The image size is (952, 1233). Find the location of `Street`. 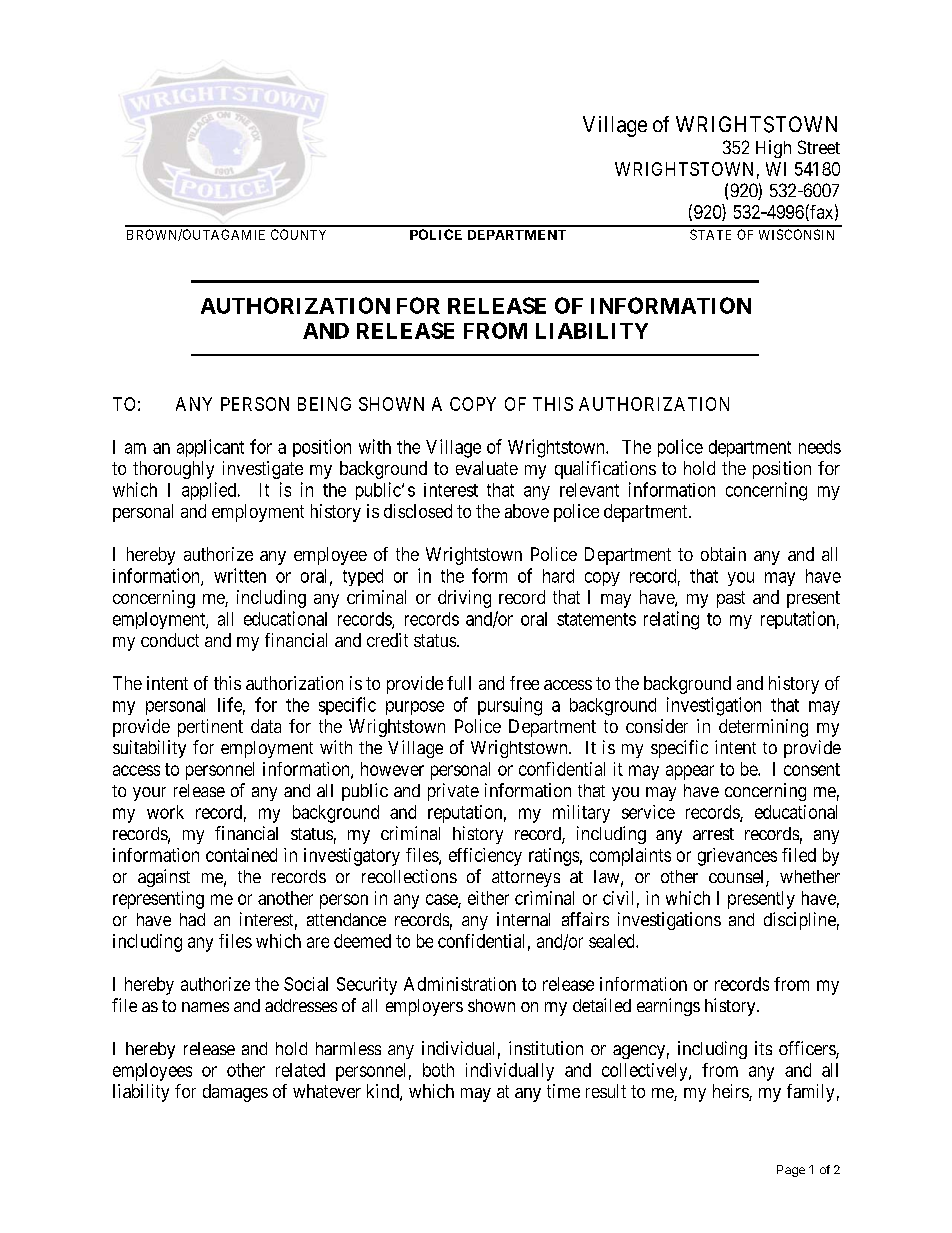

Street is located at coordinates (819, 147).
